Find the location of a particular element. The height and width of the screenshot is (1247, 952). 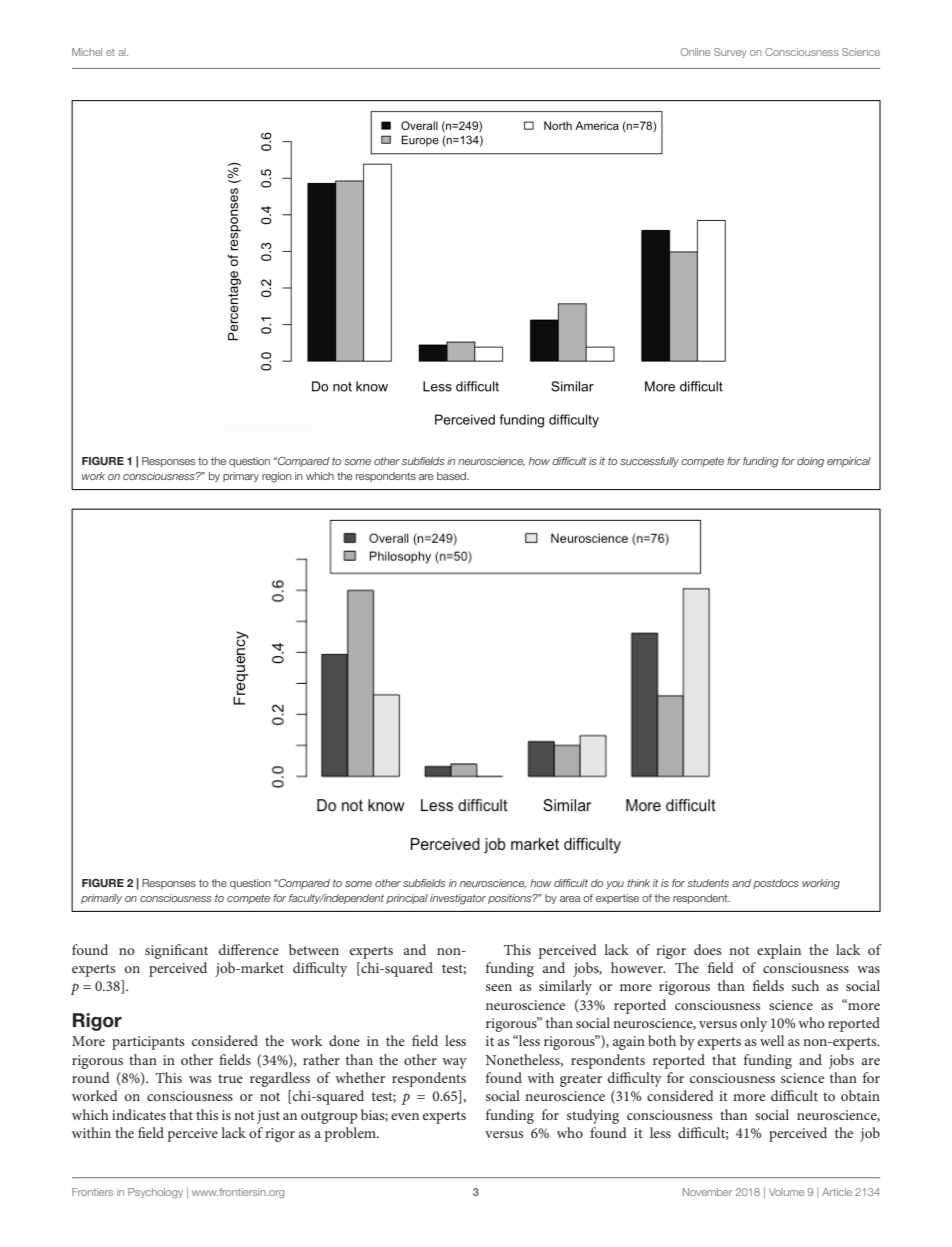

doing is located at coordinates (810, 462).
